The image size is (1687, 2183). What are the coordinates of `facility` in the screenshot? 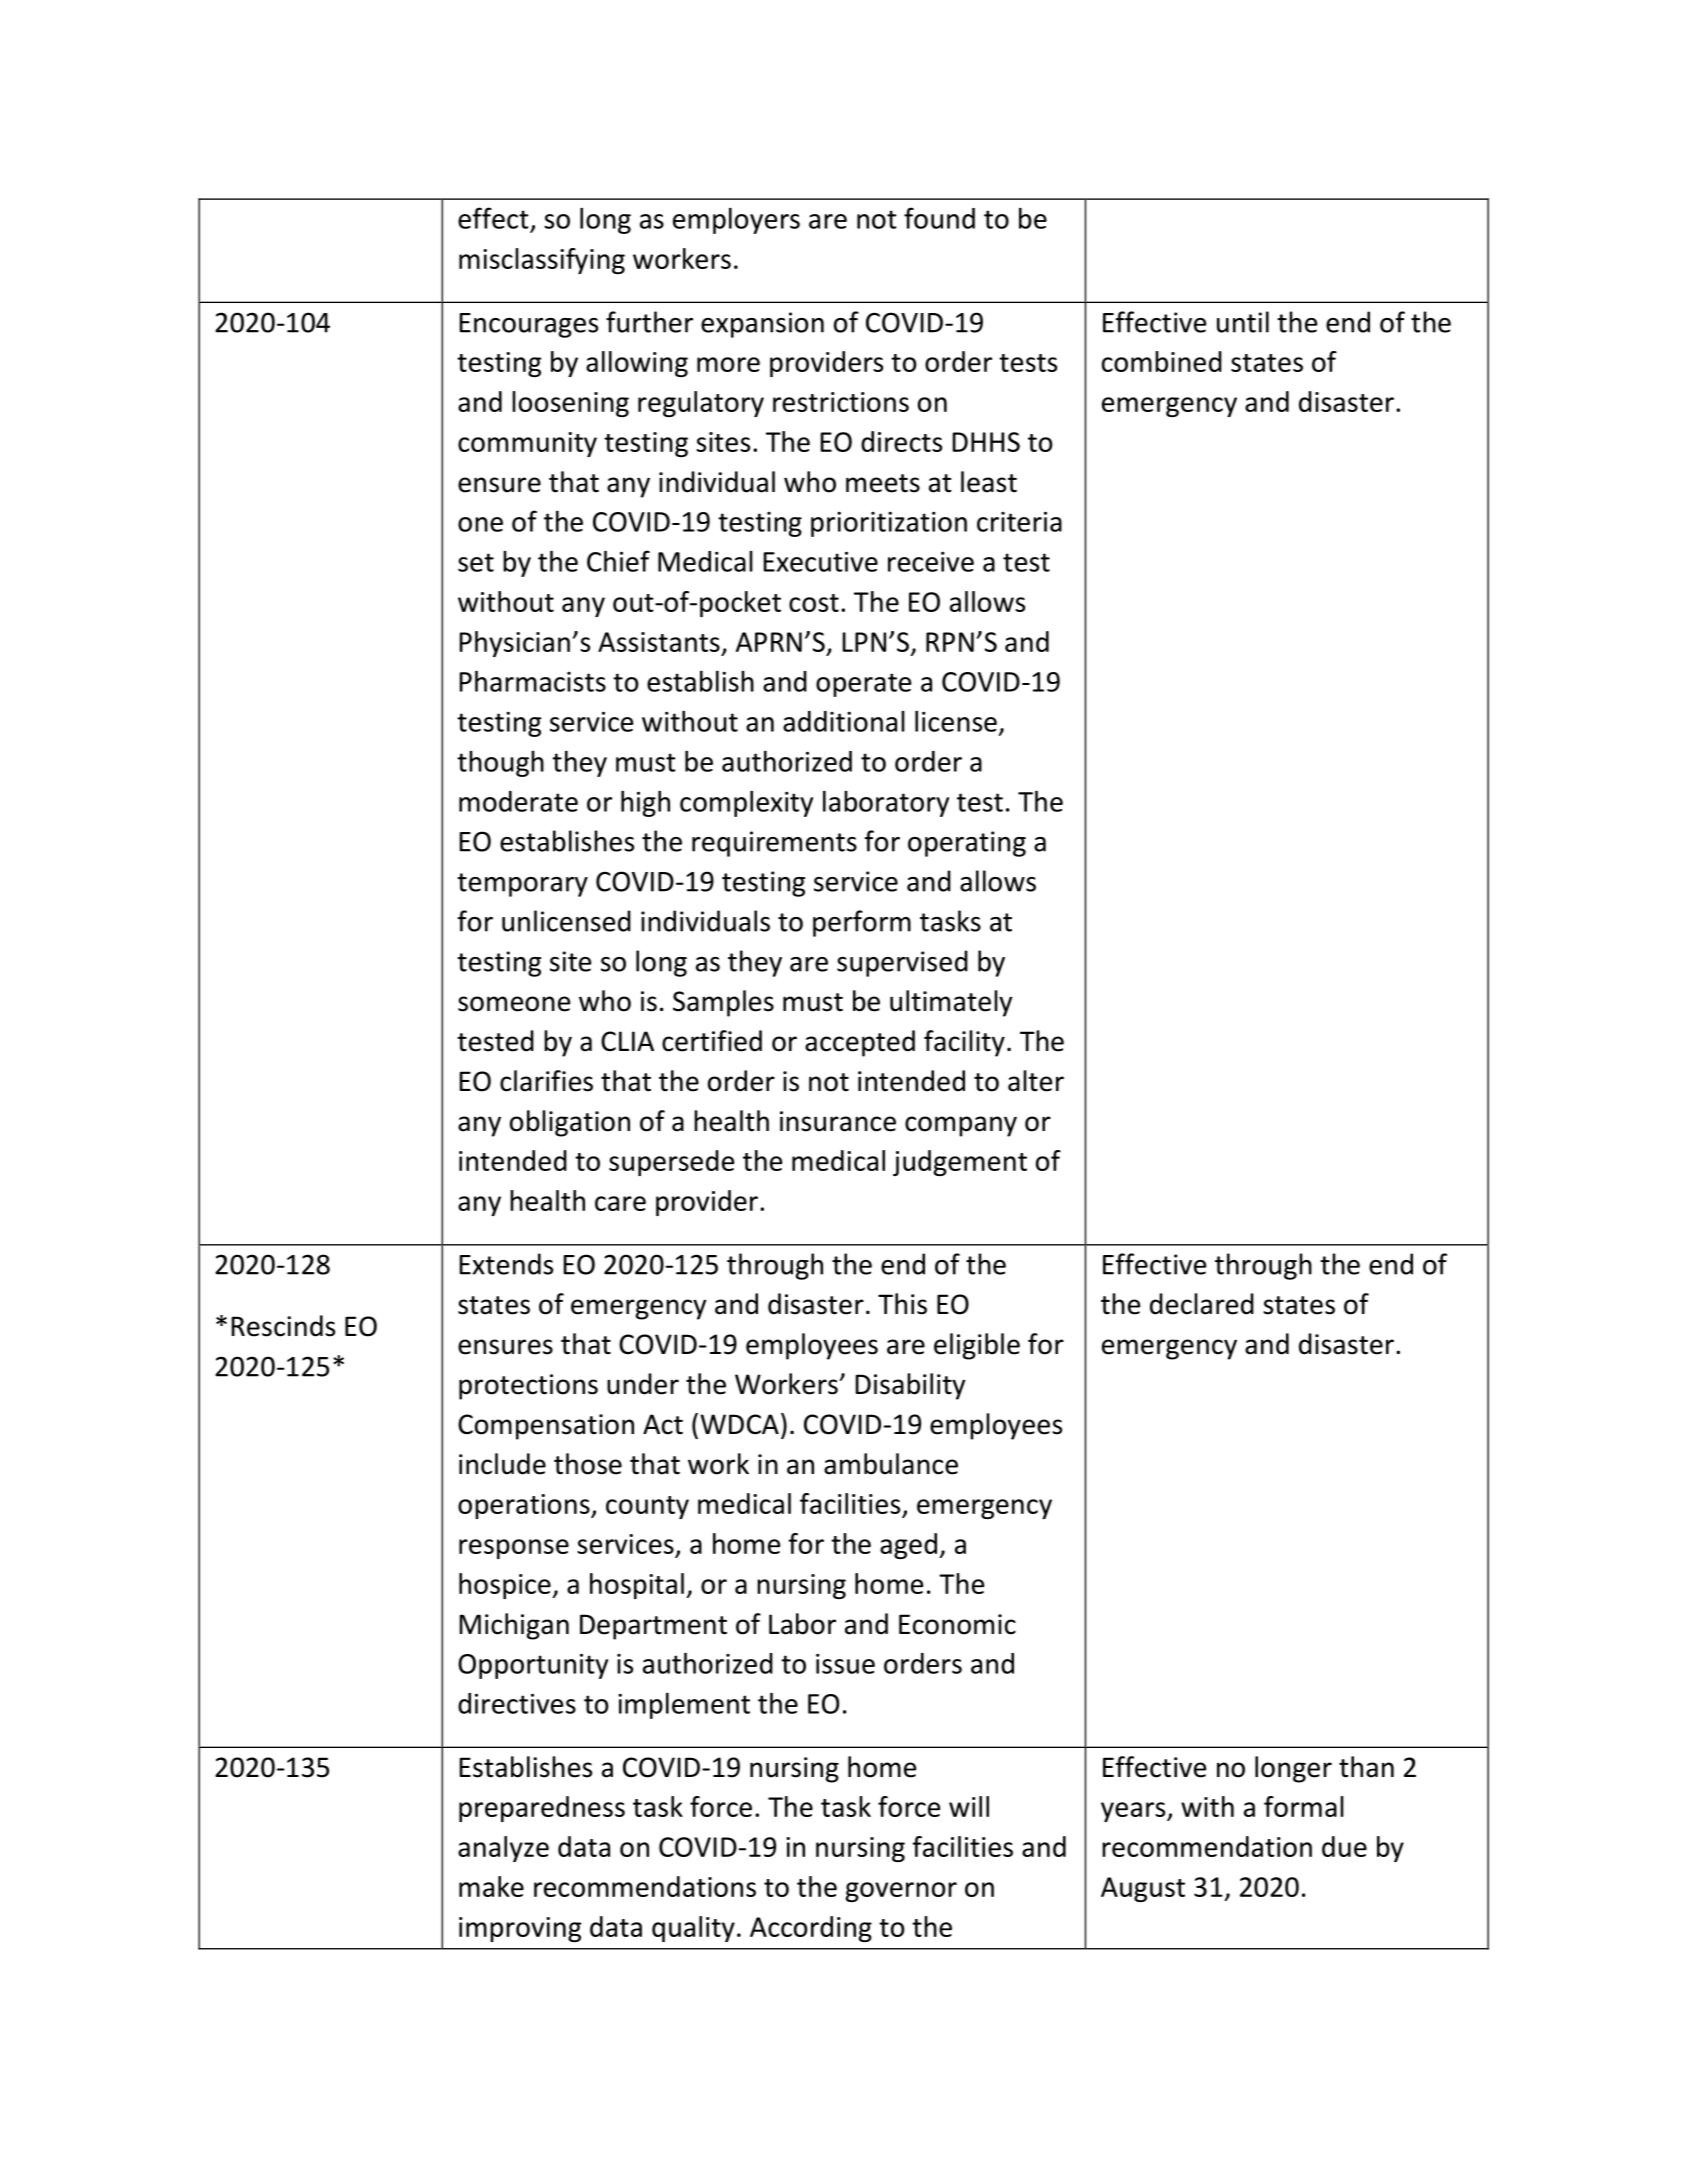 It's located at (964, 1043).
